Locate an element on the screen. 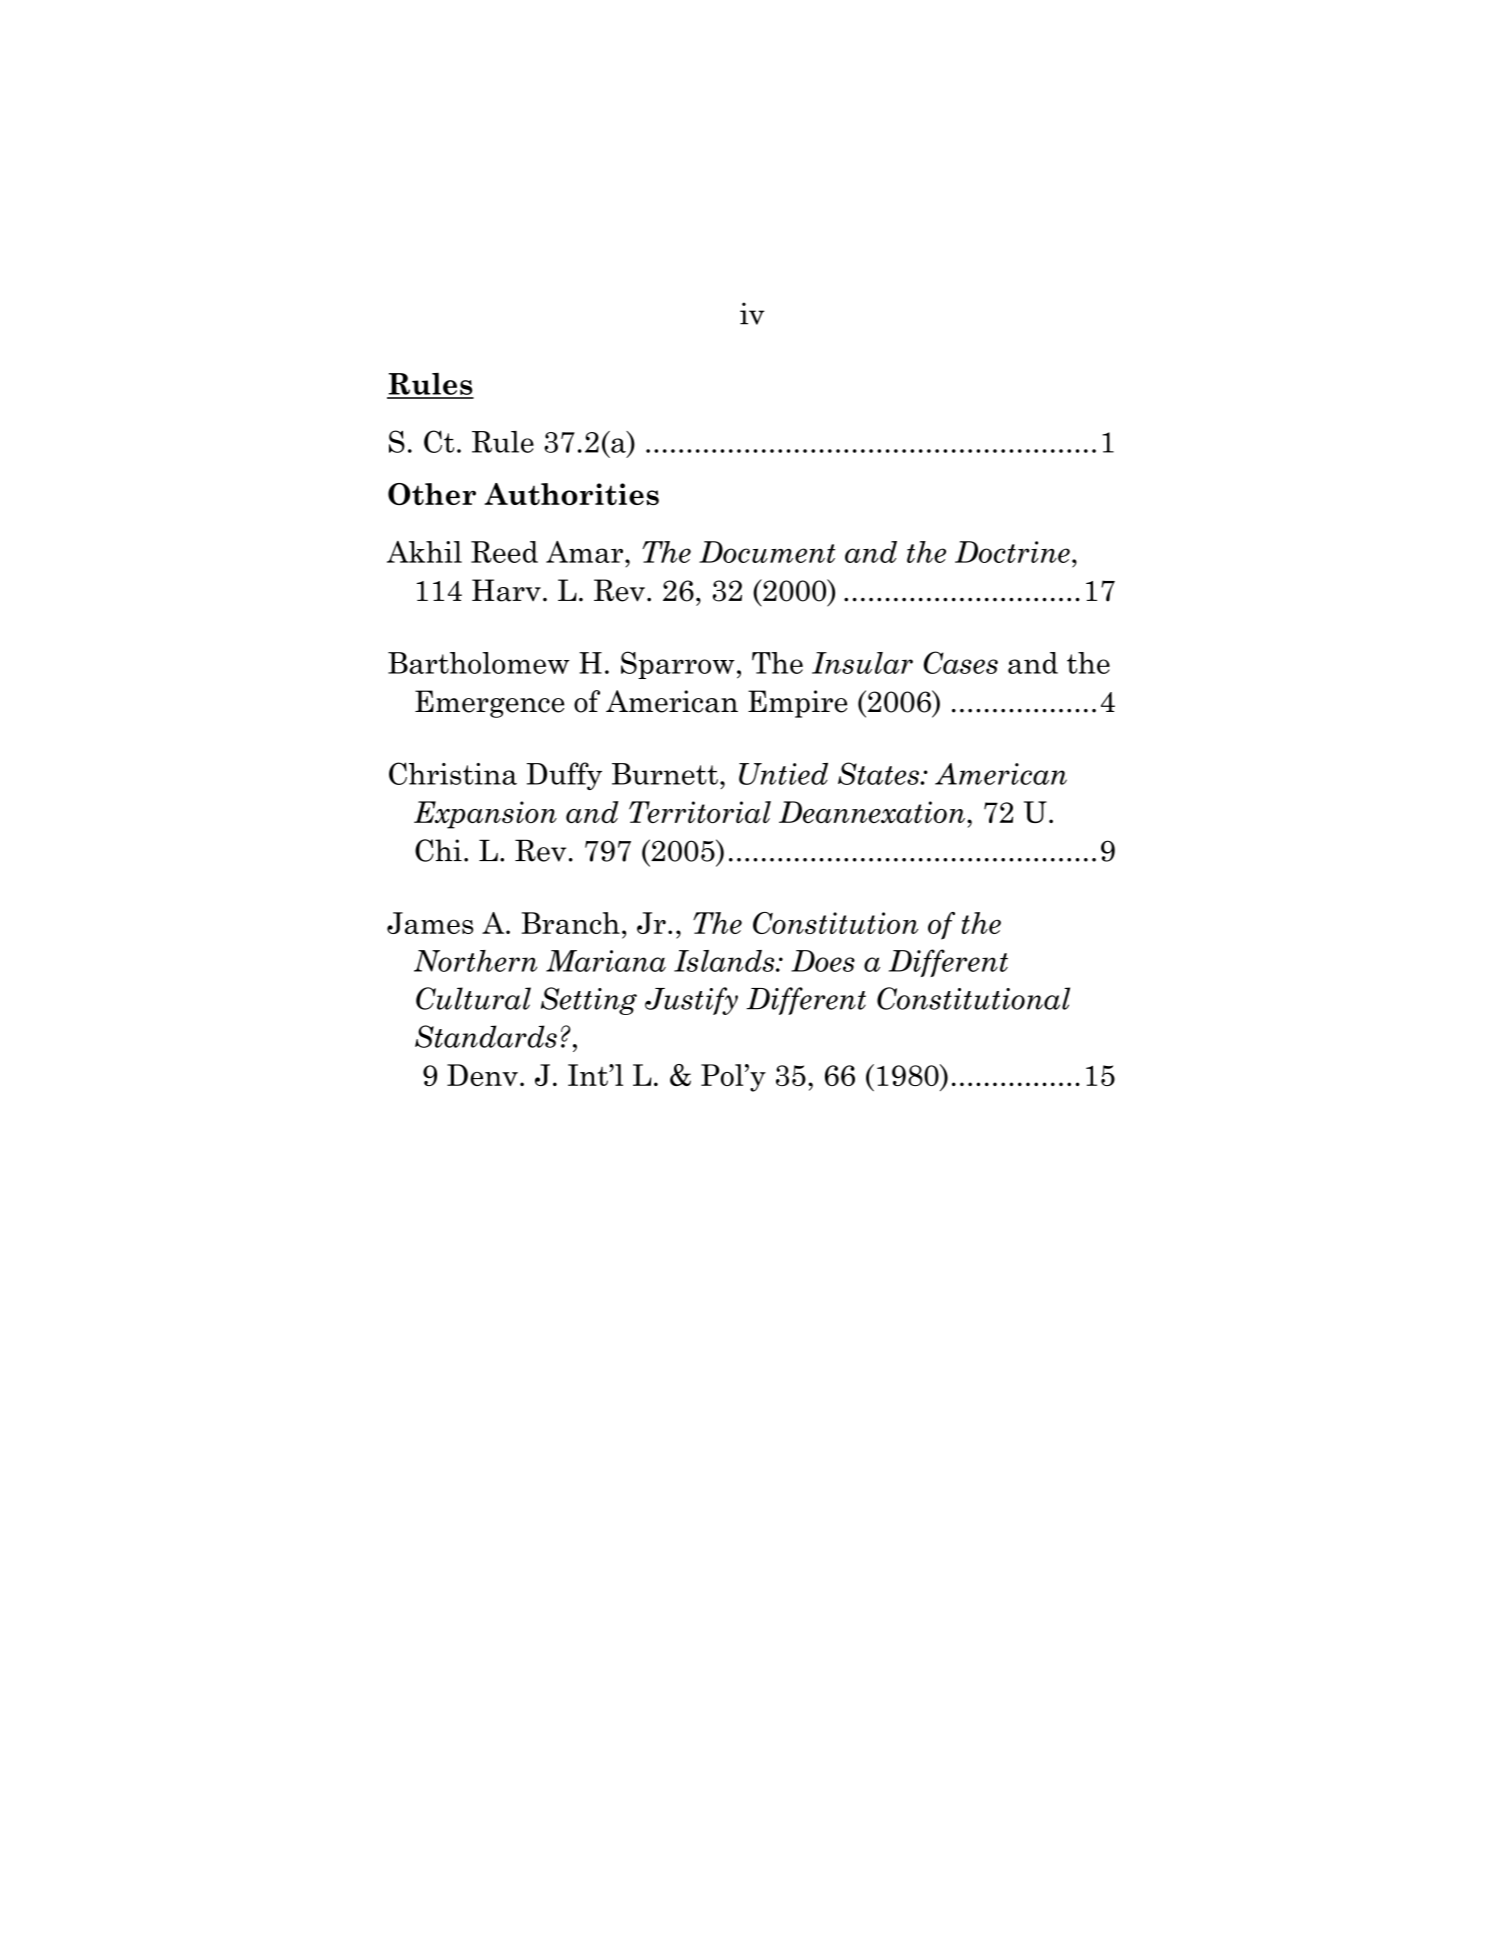 The image size is (1504, 1947). Territorial is located at coordinates (700, 812).
